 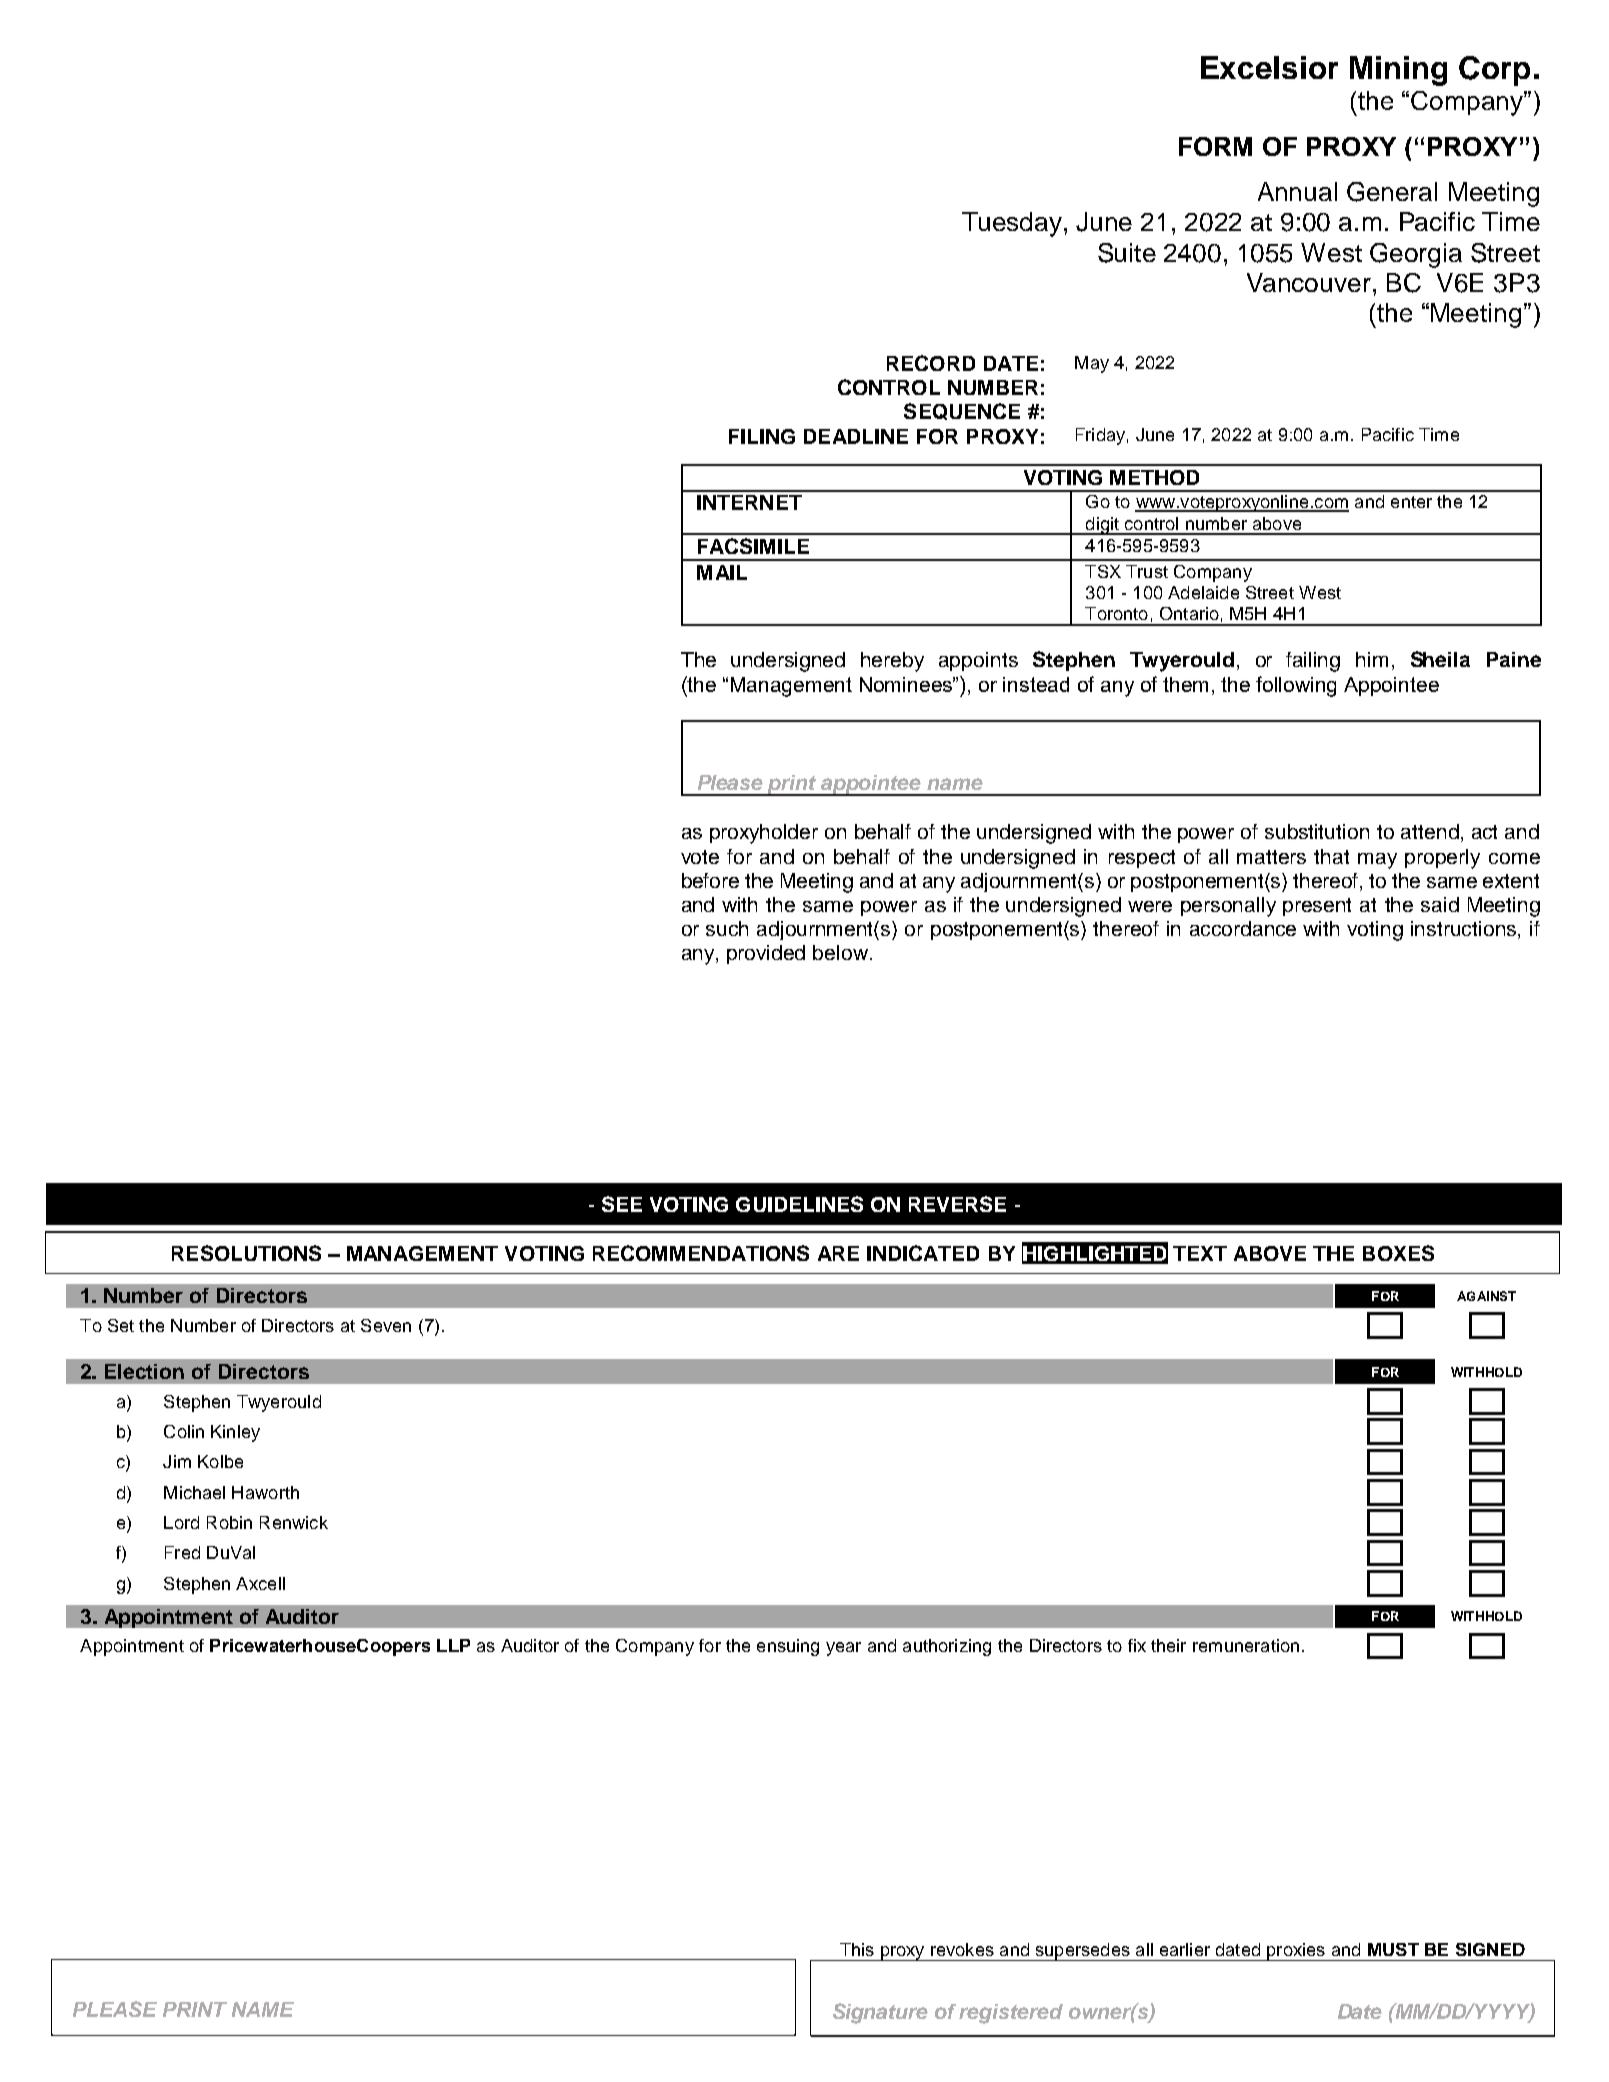 I want to click on him, so click(x=1372, y=659).
